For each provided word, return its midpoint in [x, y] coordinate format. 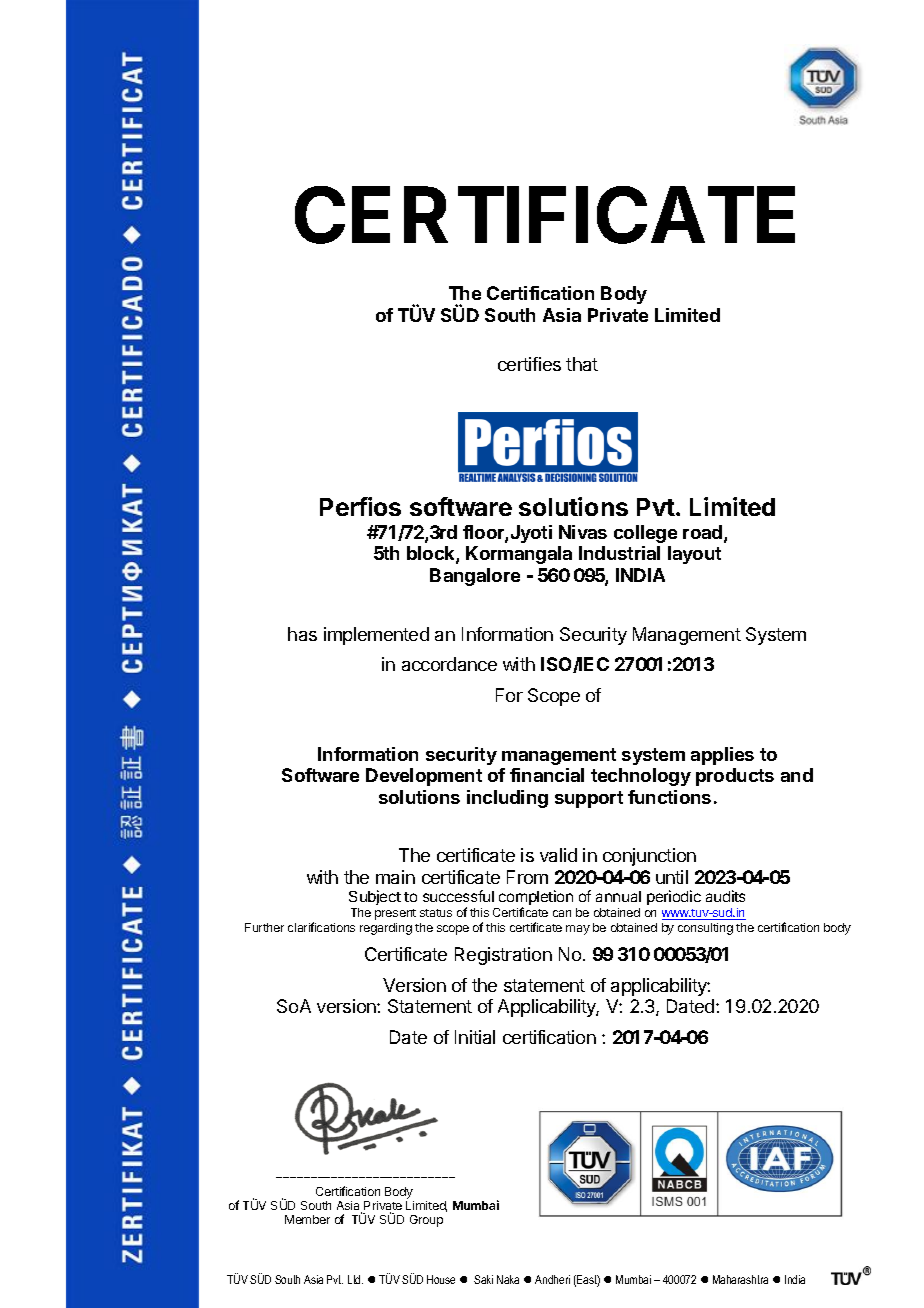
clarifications [321, 927]
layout [694, 555]
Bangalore [475, 577]
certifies [529, 364]
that [582, 364]
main [395, 877]
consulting [705, 929]
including [507, 799]
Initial [475, 1037]
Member [307, 1219]
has [302, 634]
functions [669, 797]
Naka [508, 1279]
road [702, 532]
